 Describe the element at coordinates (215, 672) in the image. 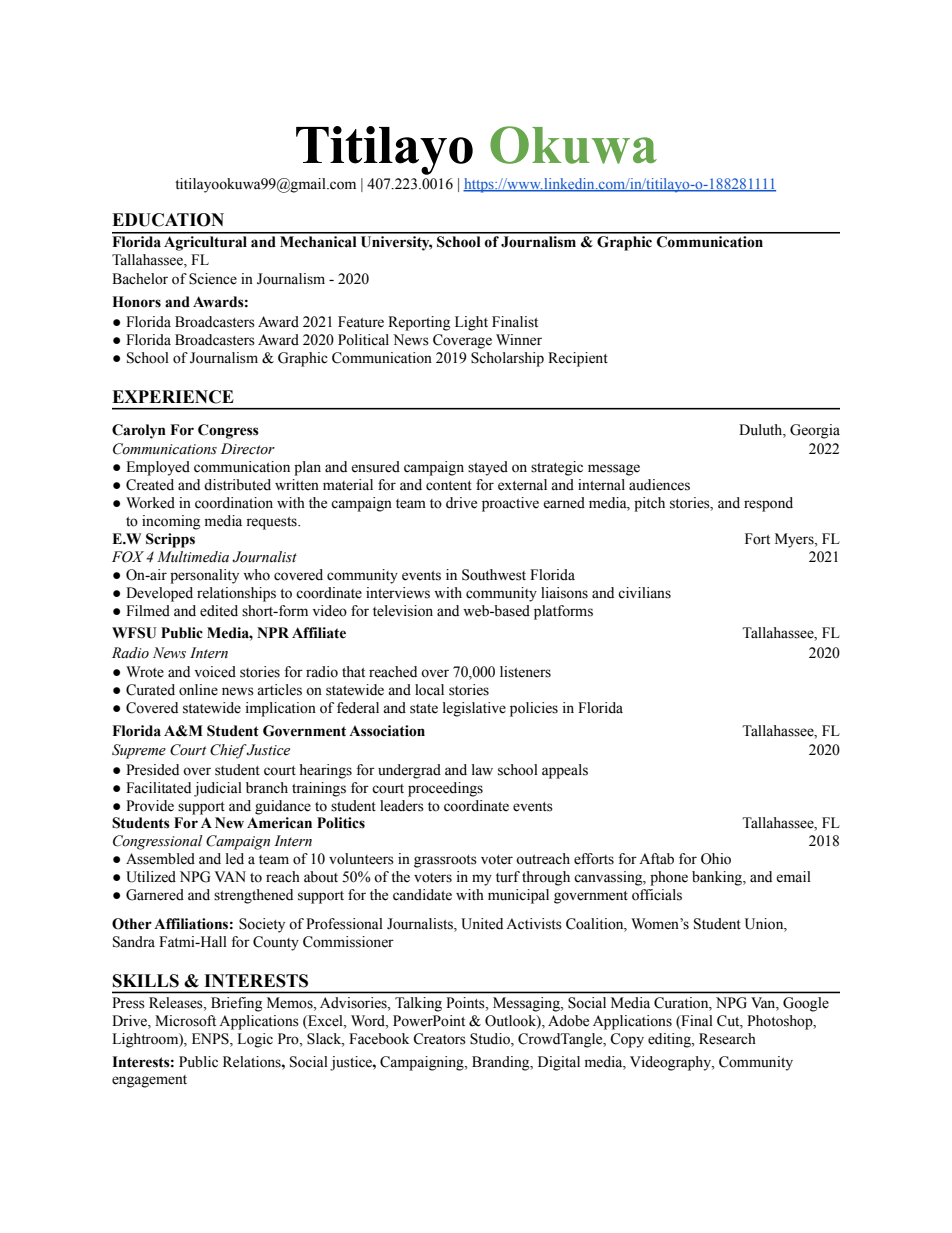

I see `voiced` at that location.
